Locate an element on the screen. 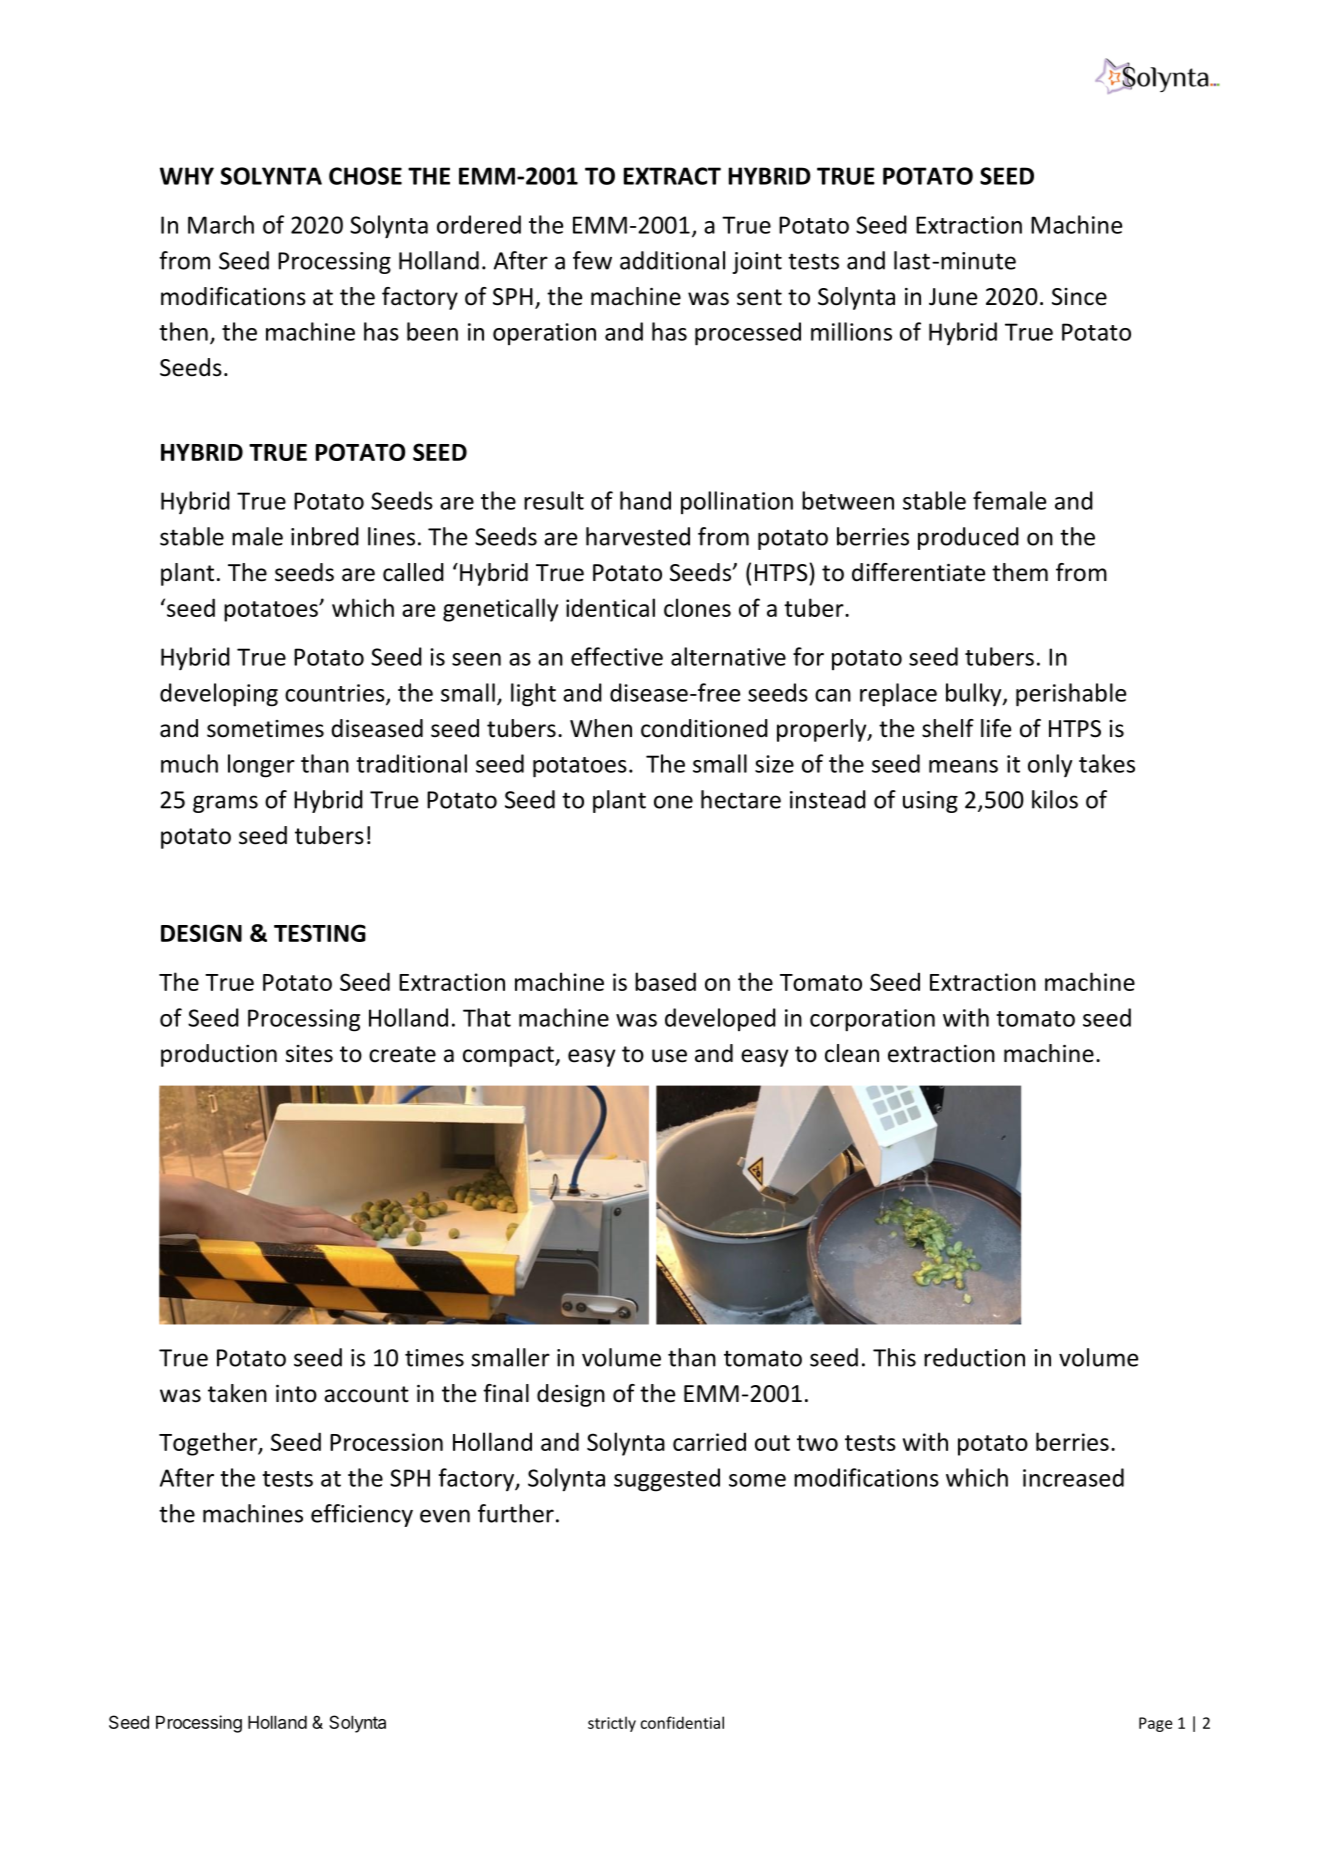  Since is located at coordinates (1079, 297).
